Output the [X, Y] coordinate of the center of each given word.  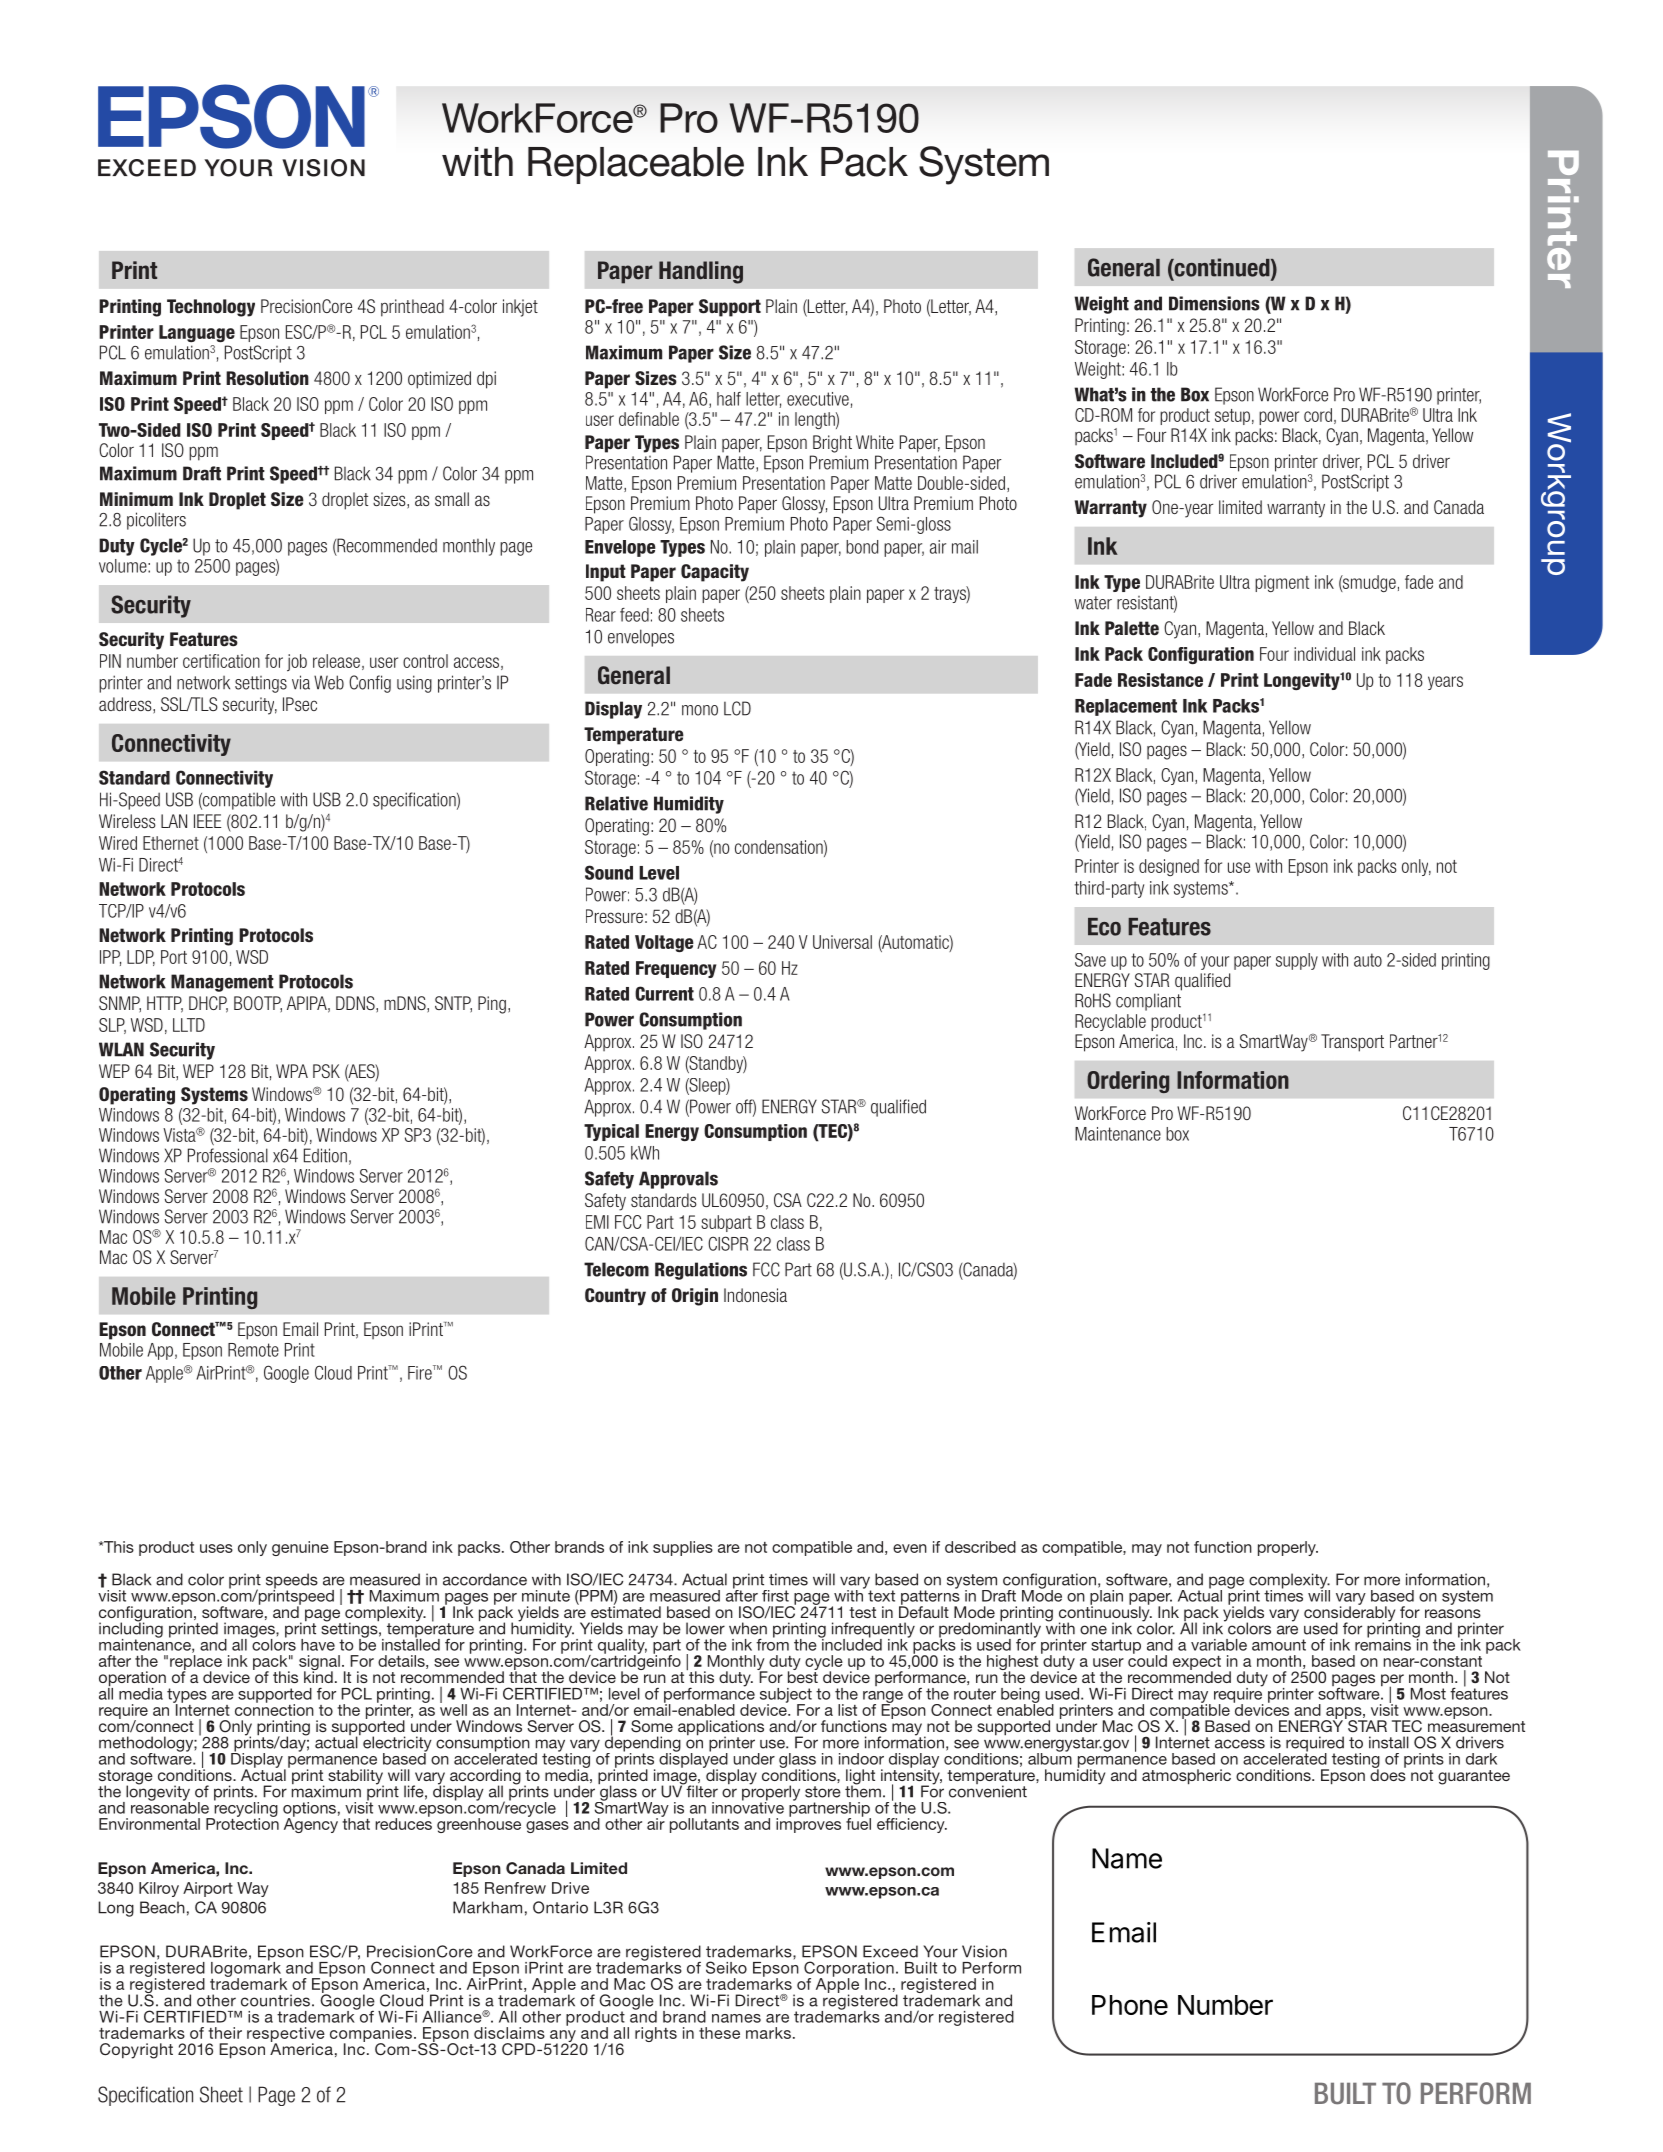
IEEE [207, 821]
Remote [253, 1350]
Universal [842, 942]
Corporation [849, 1970]
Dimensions [1214, 303]
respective [286, 2035]
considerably [1350, 1614]
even [910, 1548]
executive [818, 399]
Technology [211, 308]
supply [1297, 961]
